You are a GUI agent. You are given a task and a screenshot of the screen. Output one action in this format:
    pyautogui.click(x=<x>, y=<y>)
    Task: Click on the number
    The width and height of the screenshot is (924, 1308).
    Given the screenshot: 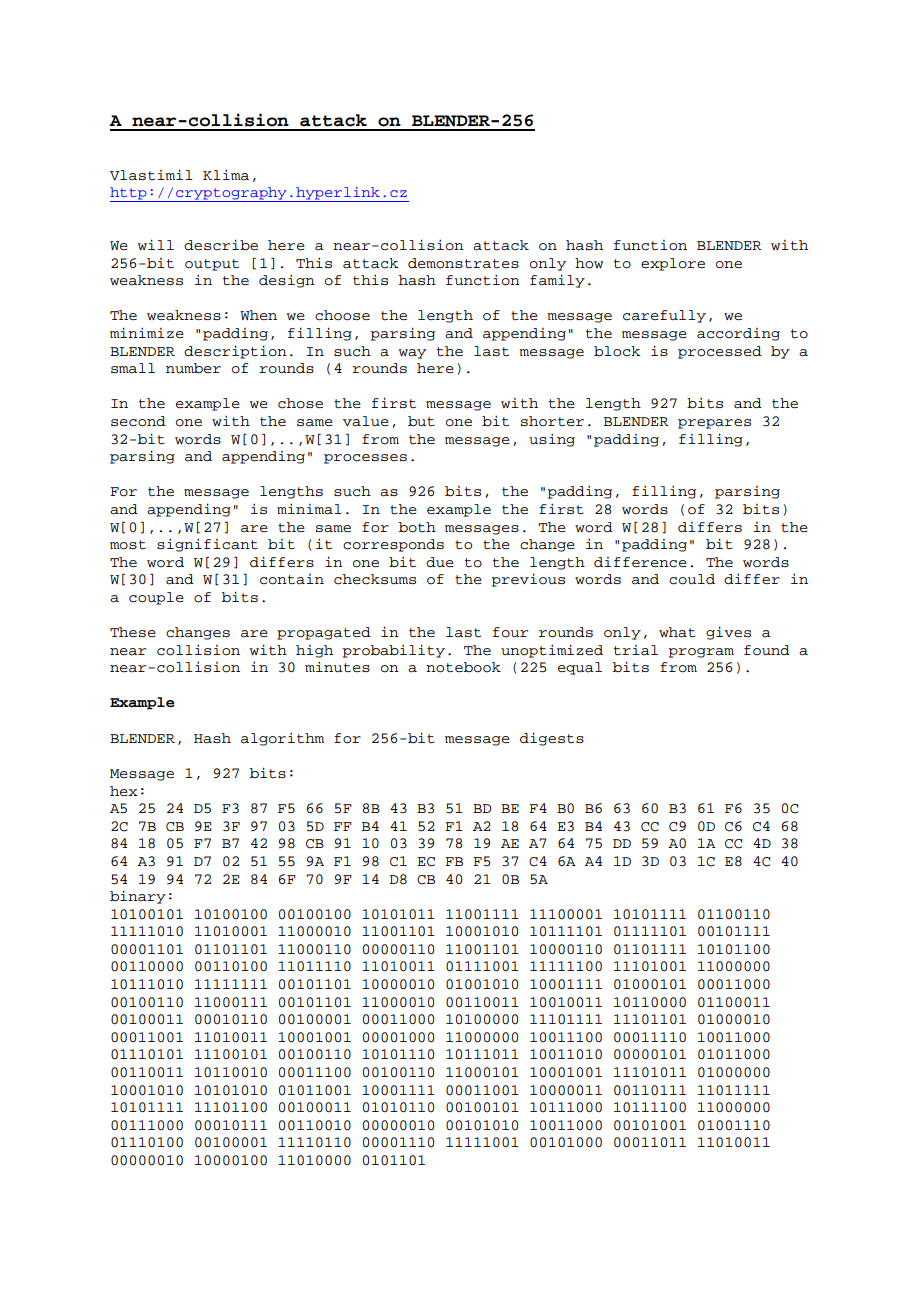 What is the action you would take?
    pyautogui.click(x=193, y=368)
